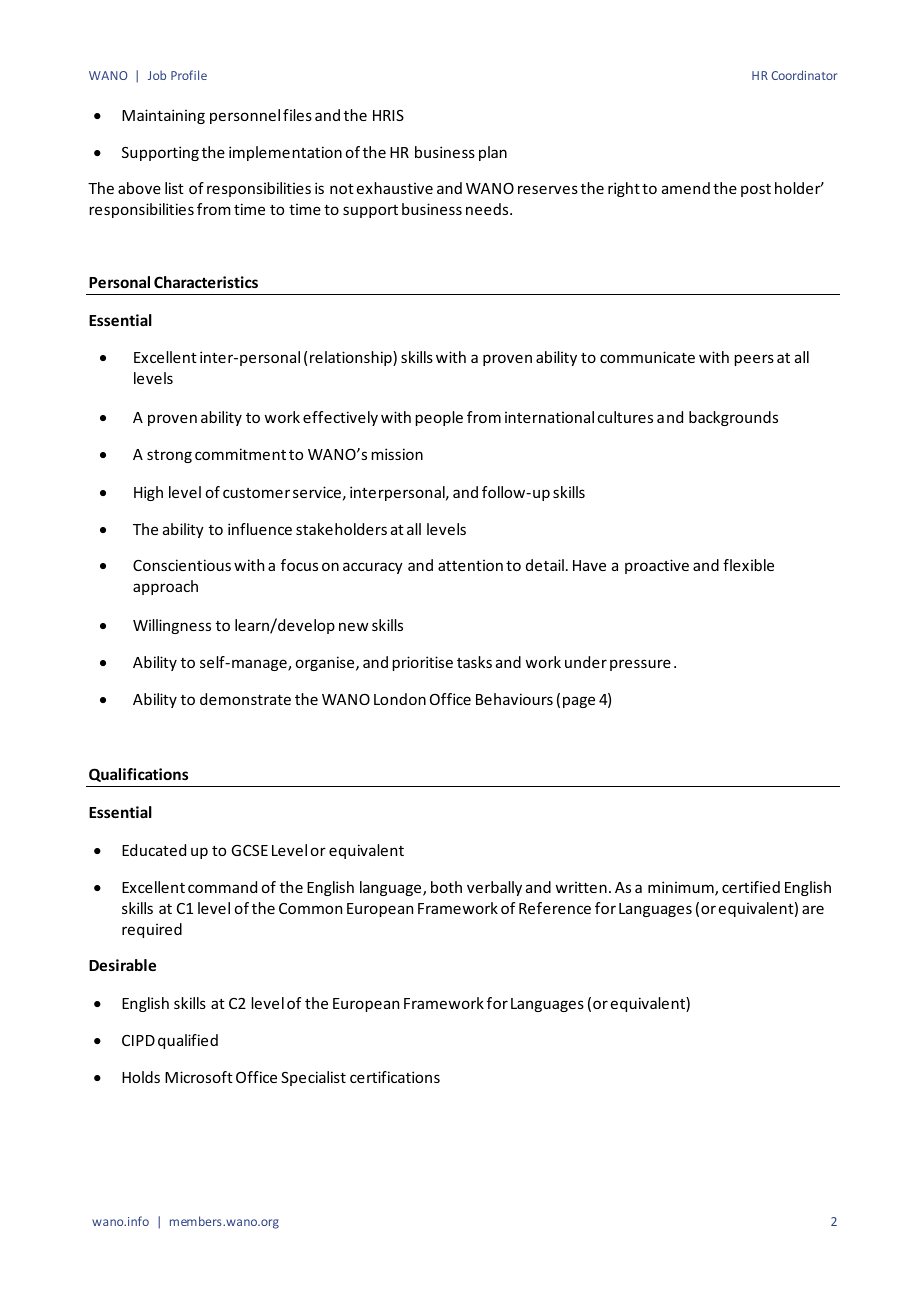  Describe the element at coordinates (188, 1041) in the page. I see `qualified` at that location.
